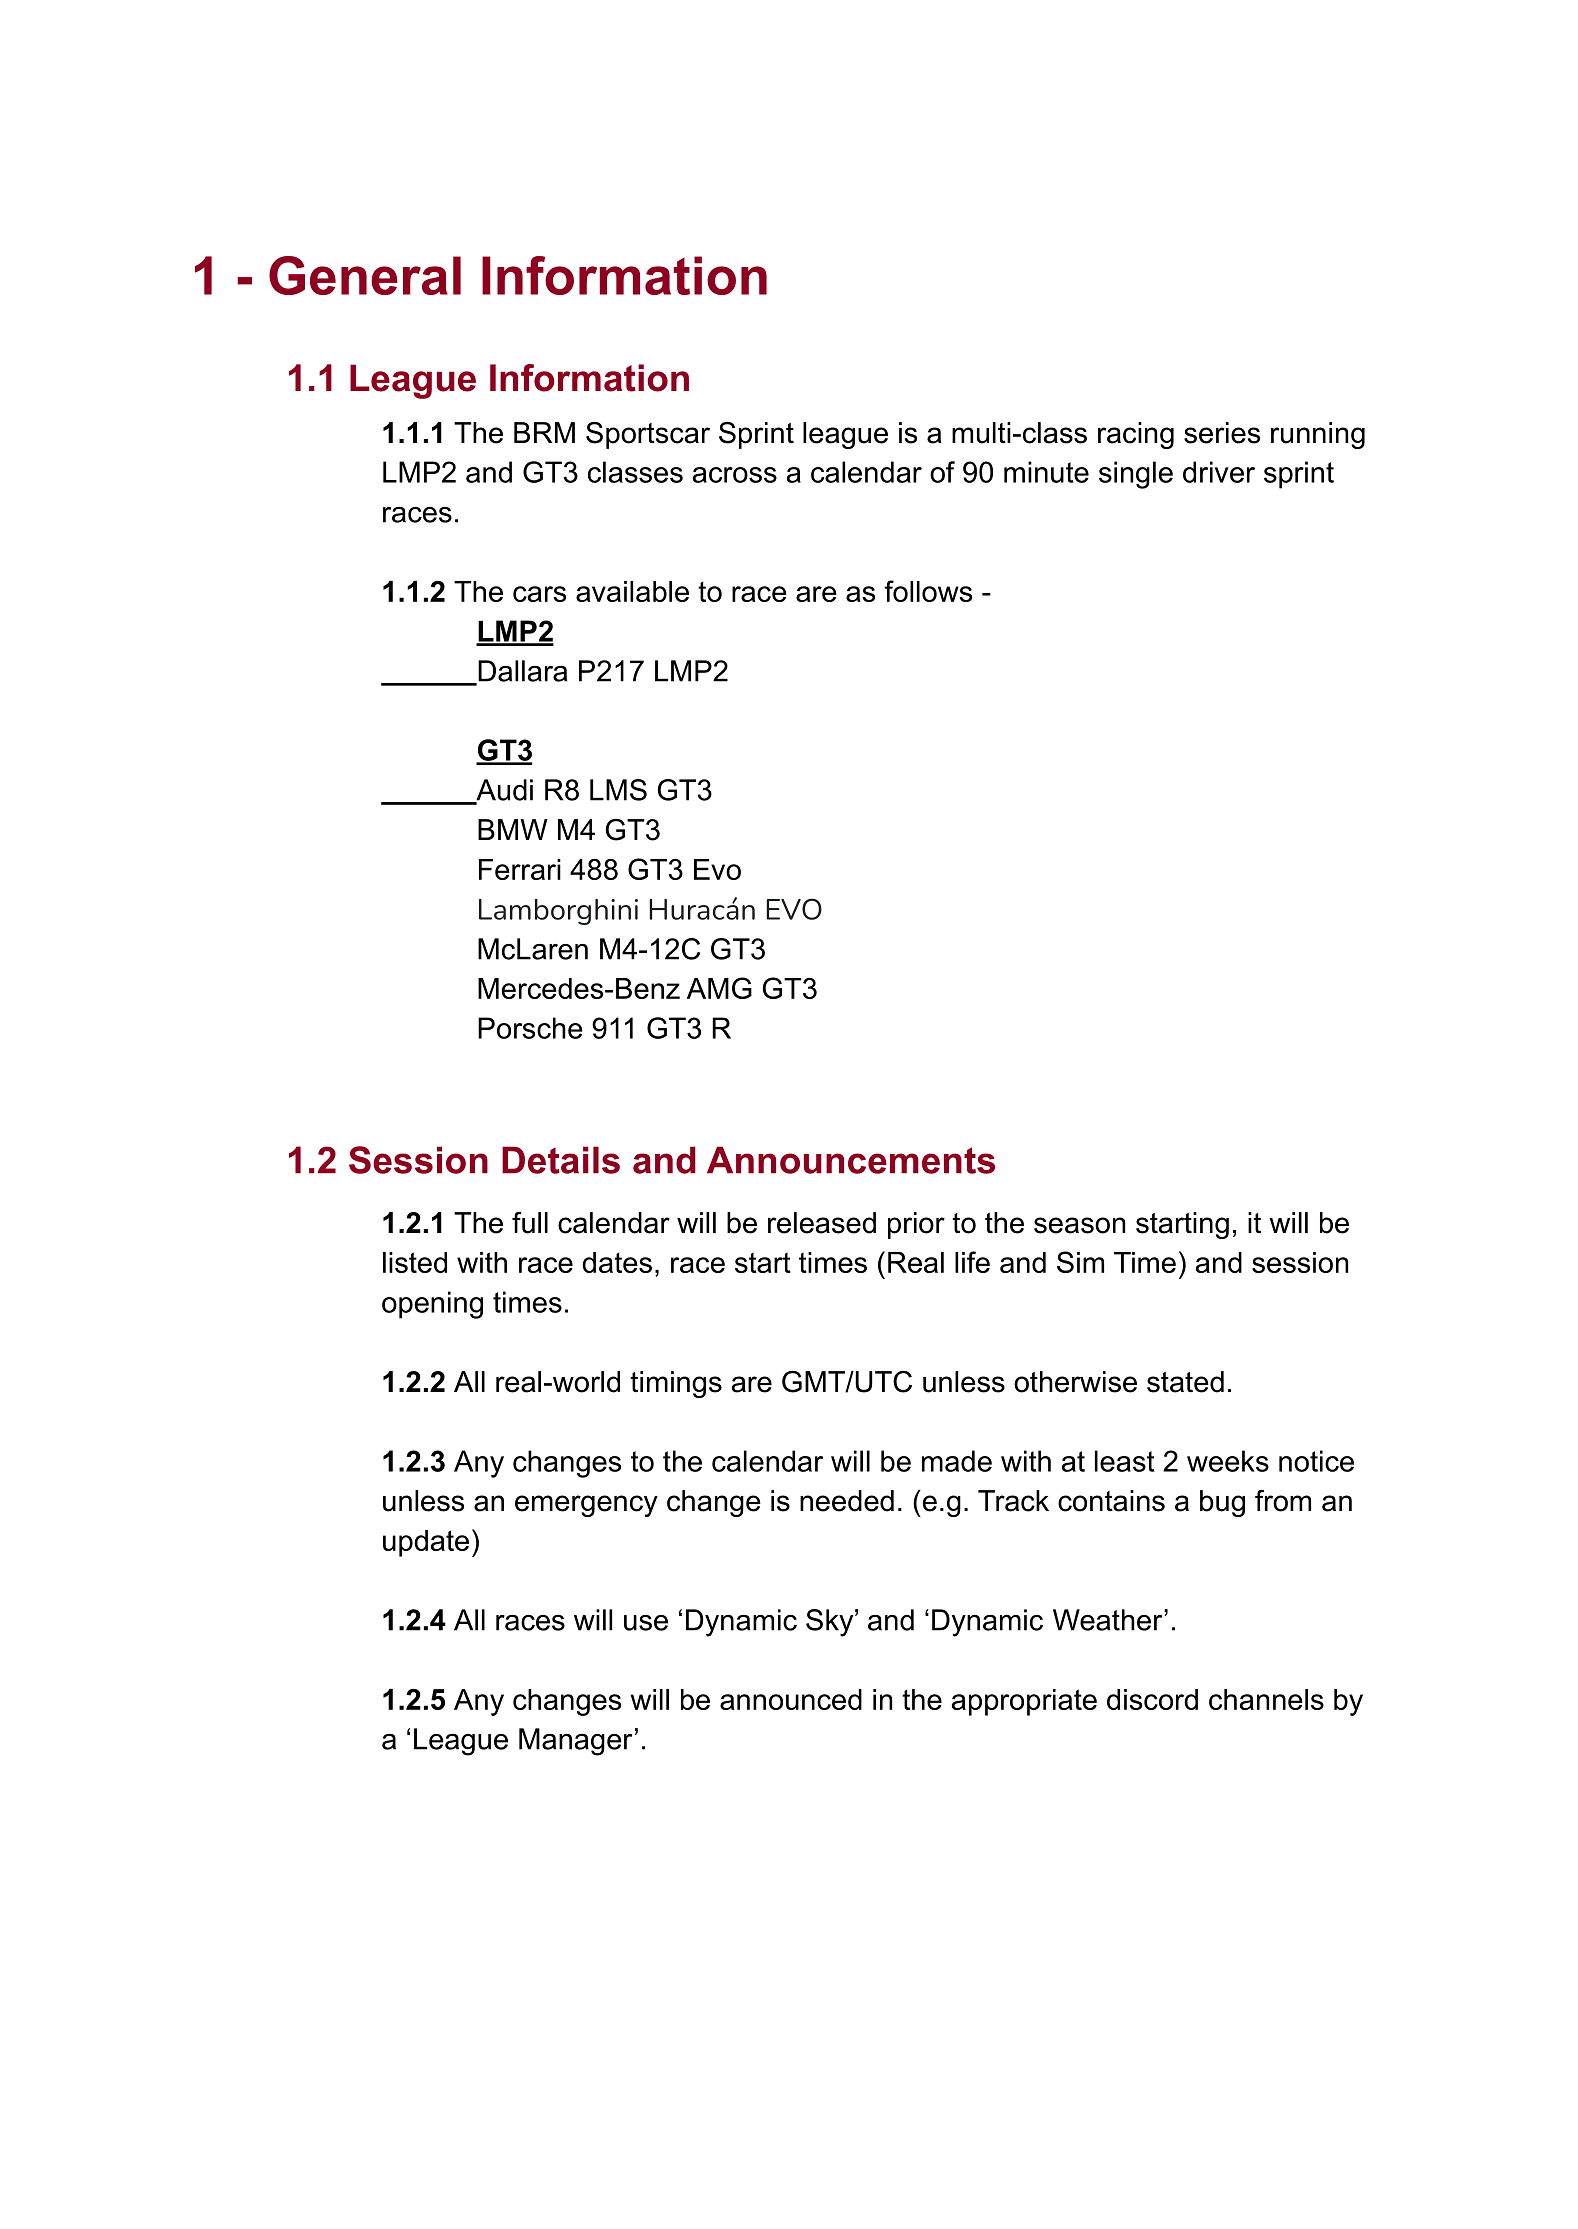 The width and height of the screenshot is (1578, 2229). What do you see at coordinates (1185, 1382) in the screenshot?
I see `stated` at bounding box center [1185, 1382].
